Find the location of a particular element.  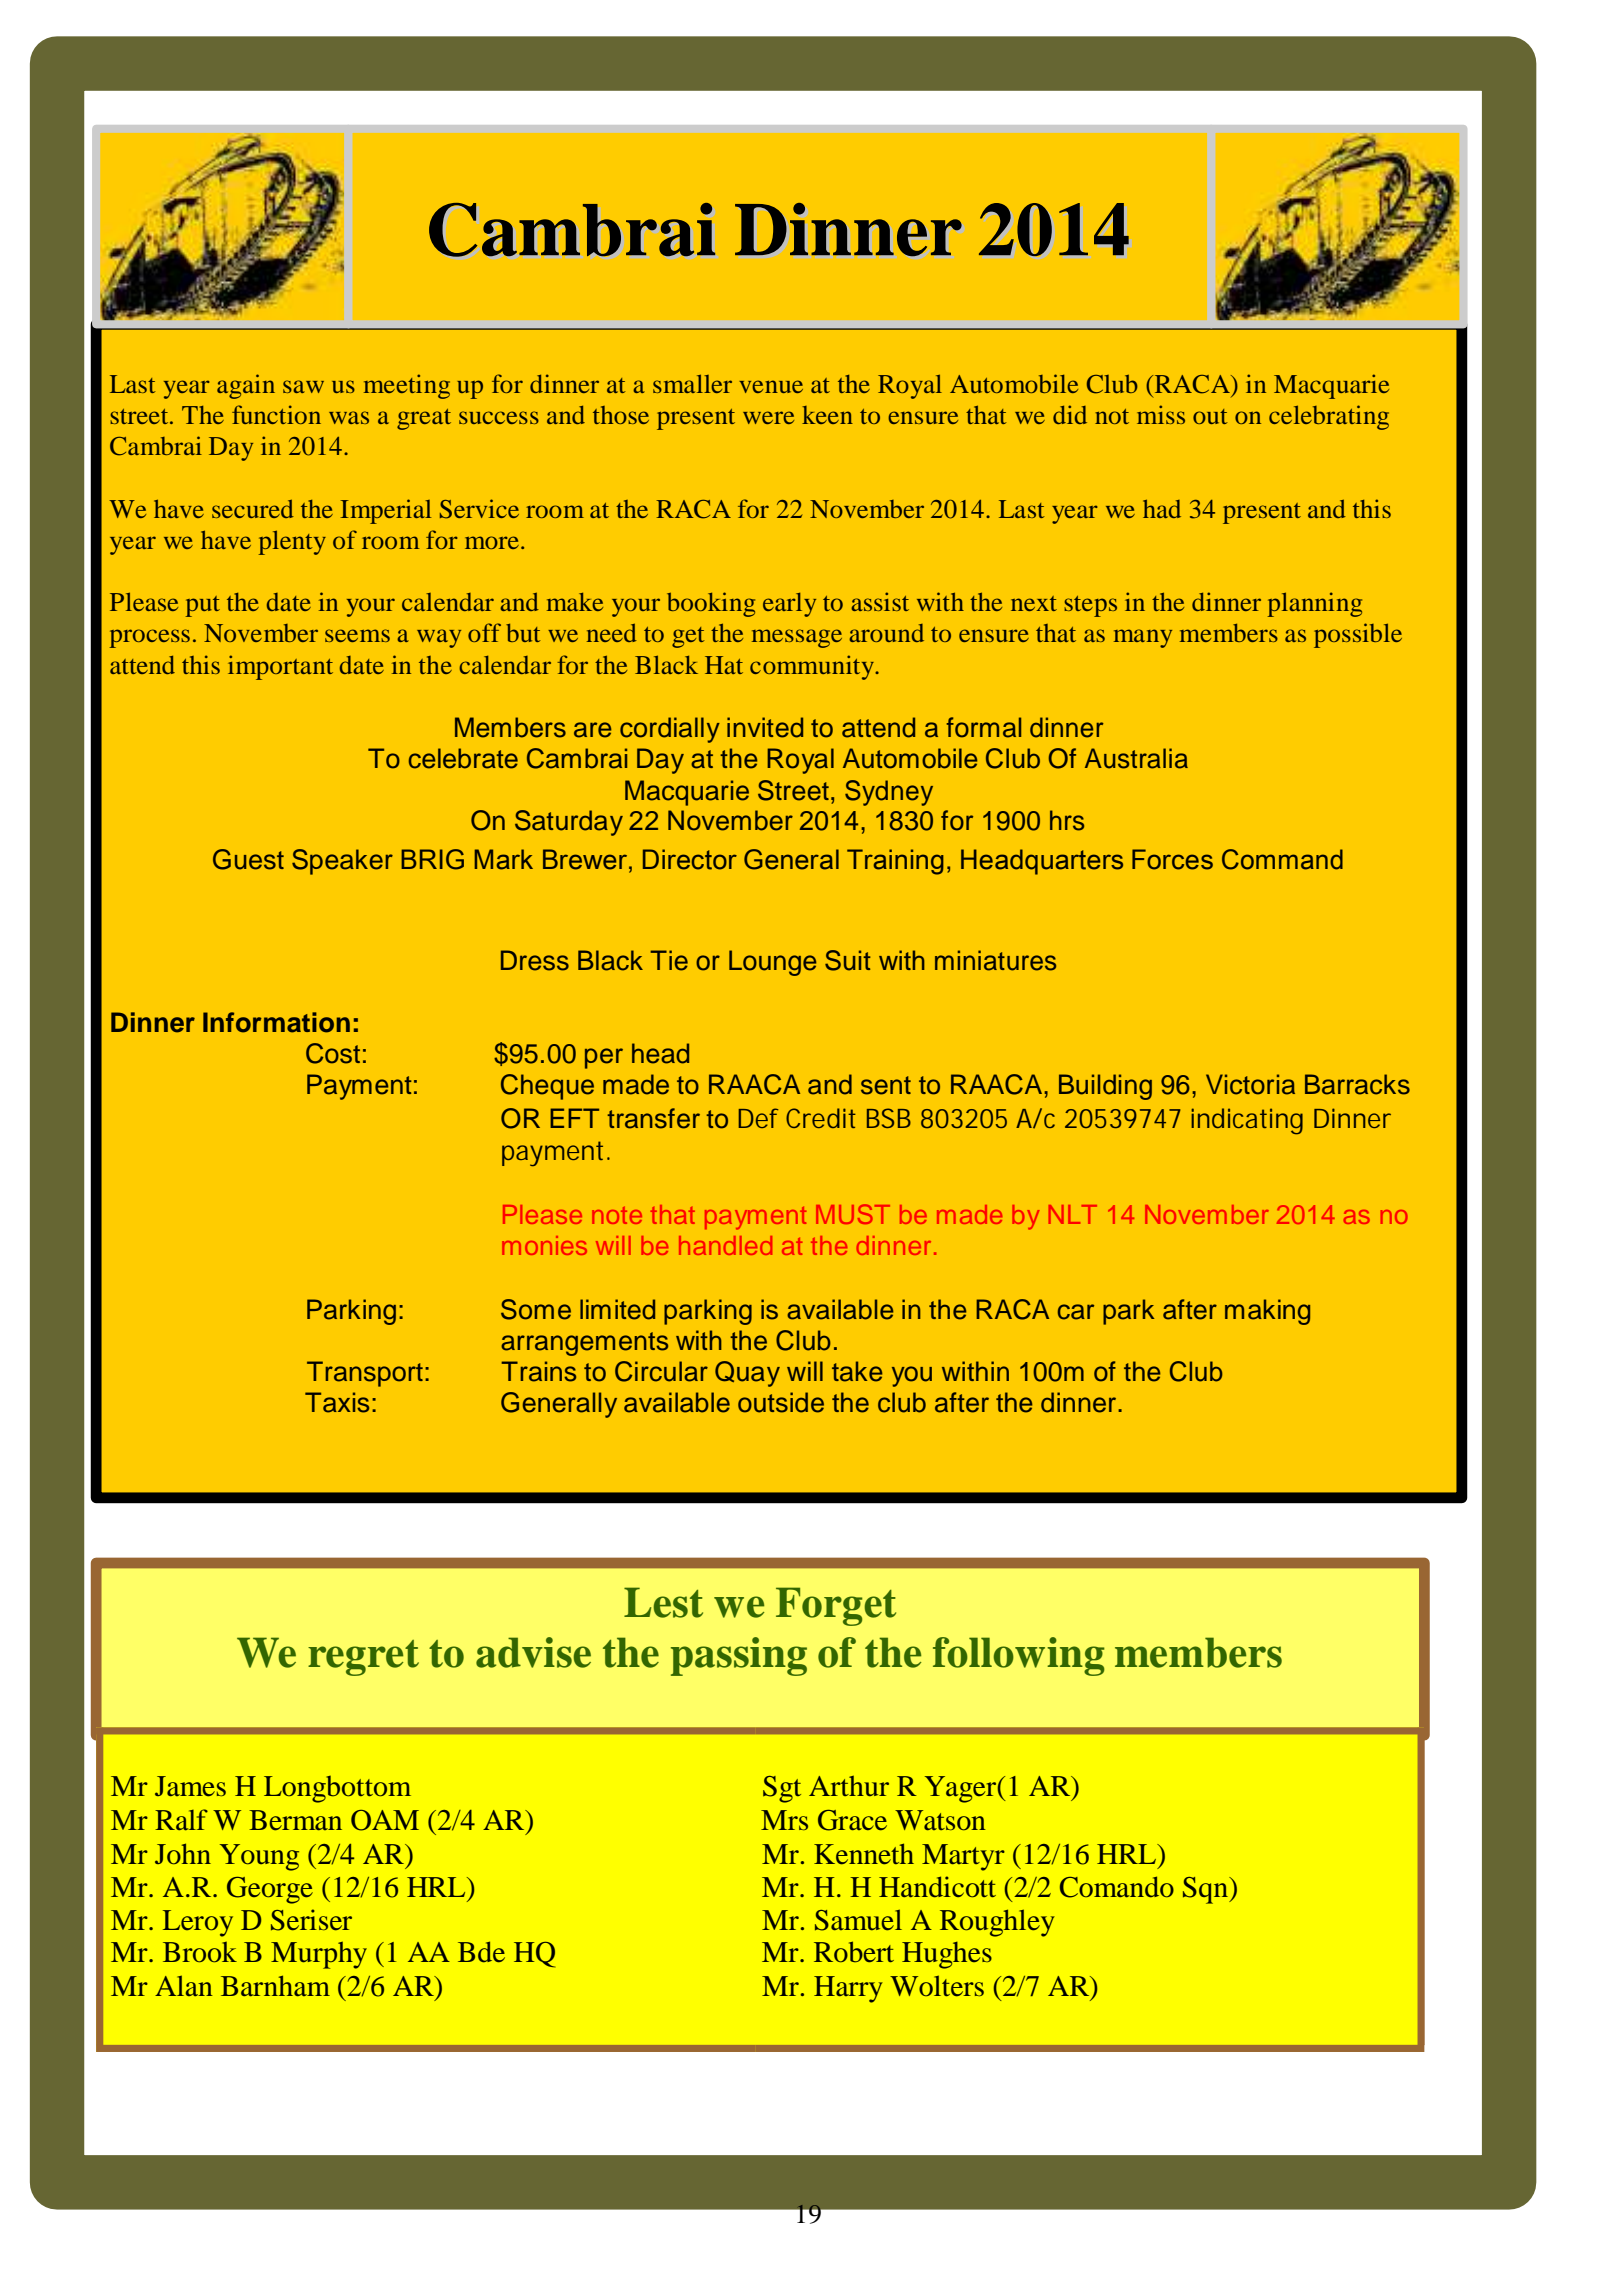

miss is located at coordinates (1161, 414).
